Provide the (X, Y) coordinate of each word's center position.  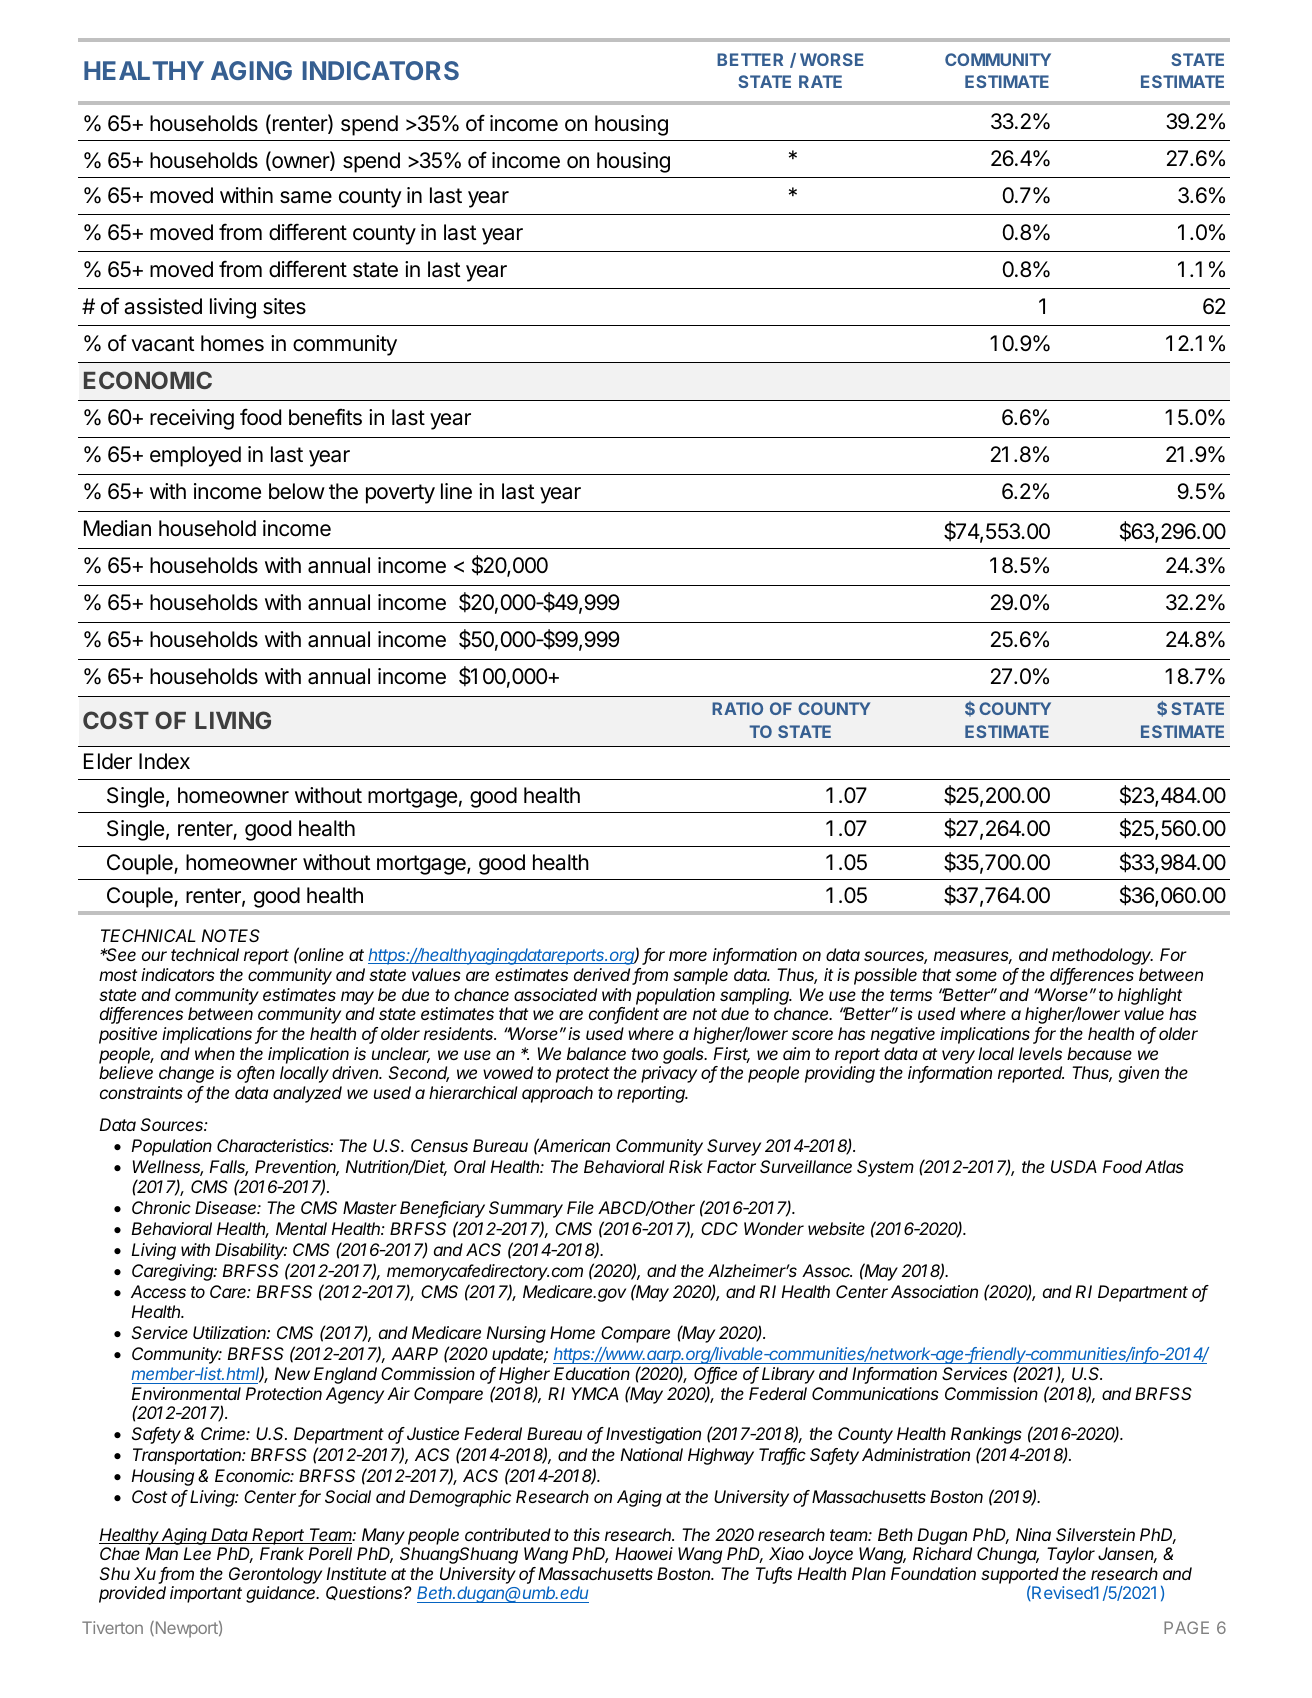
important (206, 1594)
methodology (1102, 956)
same (306, 197)
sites (284, 306)
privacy (669, 1074)
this (587, 1534)
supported (1020, 1575)
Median (117, 528)
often (256, 1074)
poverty (400, 494)
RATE (820, 81)
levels (1040, 1053)
